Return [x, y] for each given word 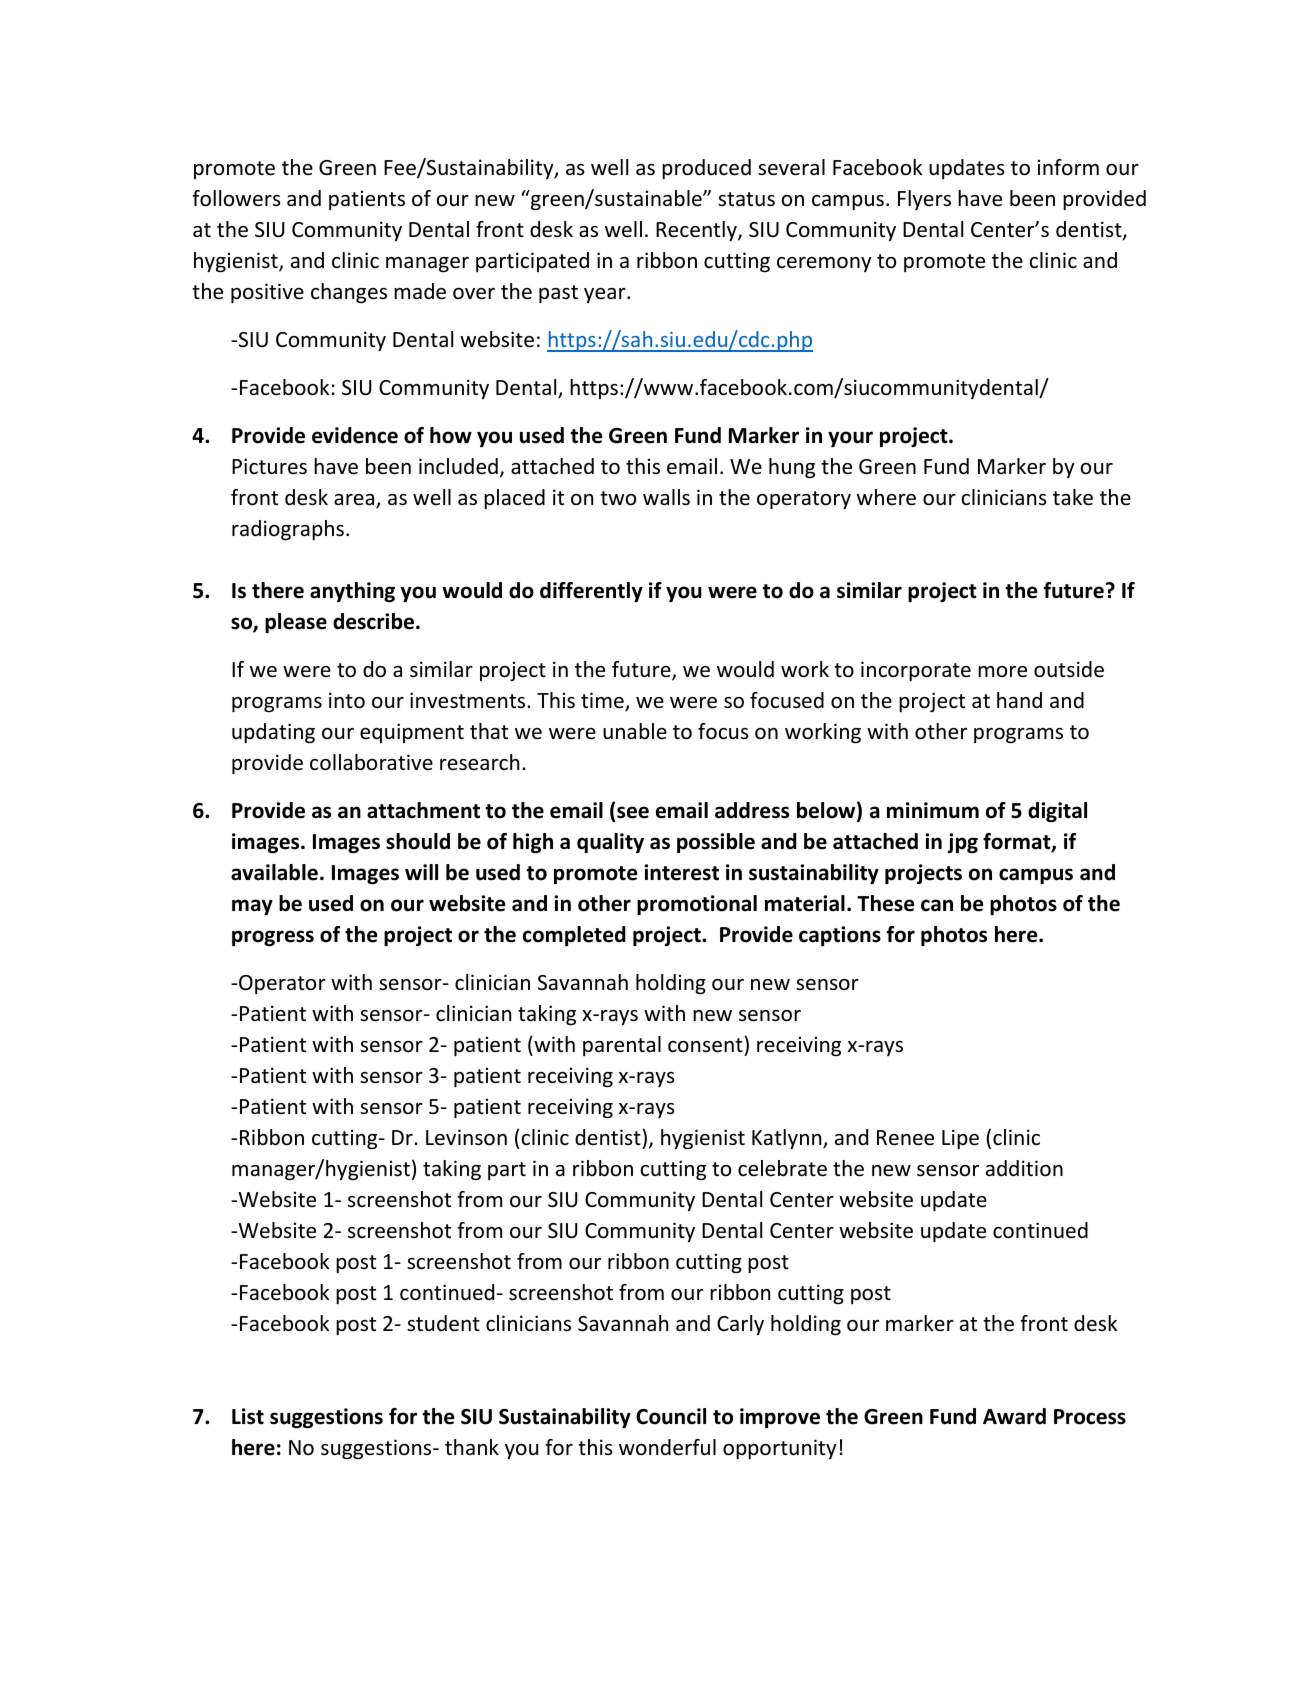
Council [671, 1416]
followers [236, 198]
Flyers [924, 200]
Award [1014, 1416]
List [248, 1416]
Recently [697, 231]
